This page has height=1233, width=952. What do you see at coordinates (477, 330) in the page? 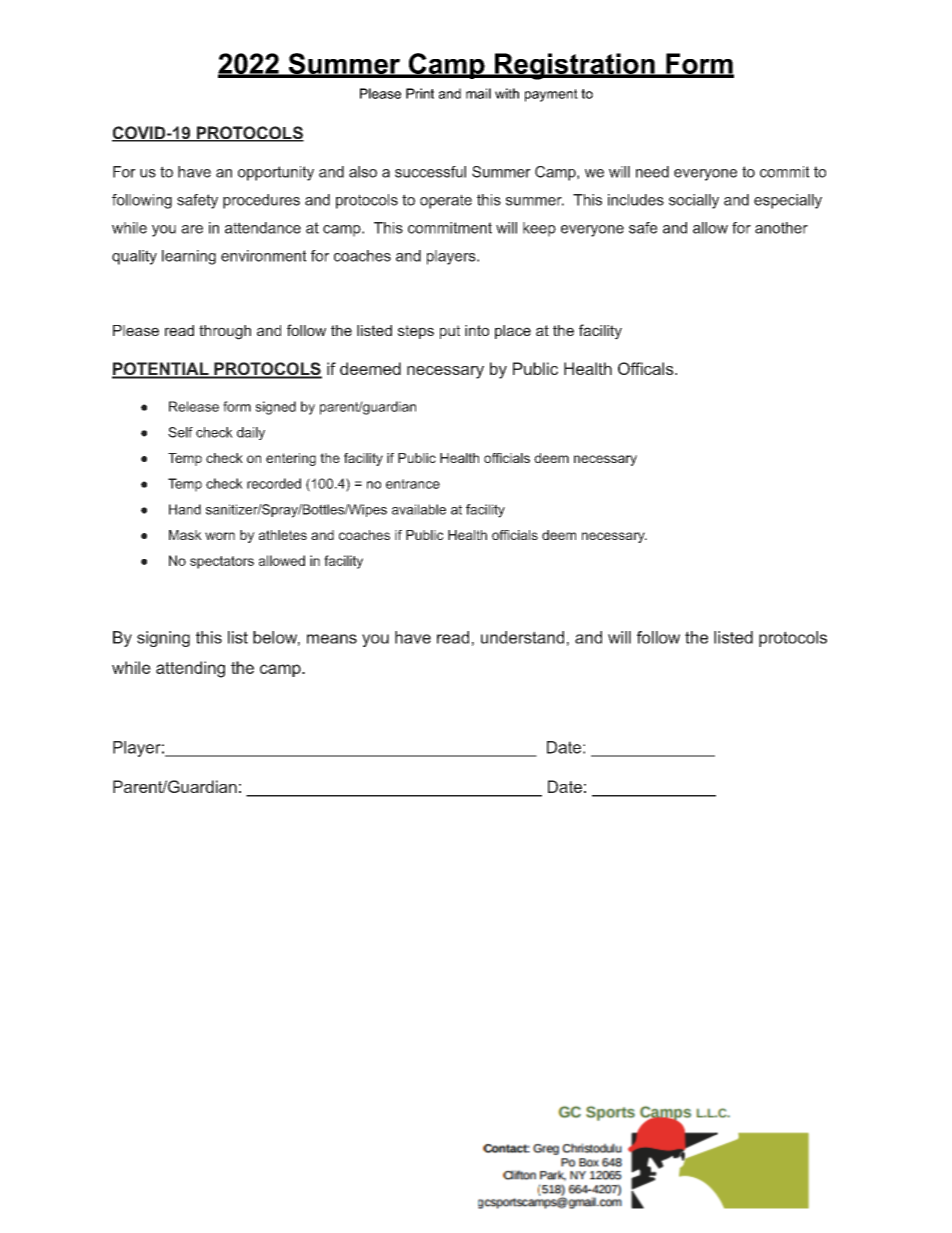
I see `into` at bounding box center [477, 330].
